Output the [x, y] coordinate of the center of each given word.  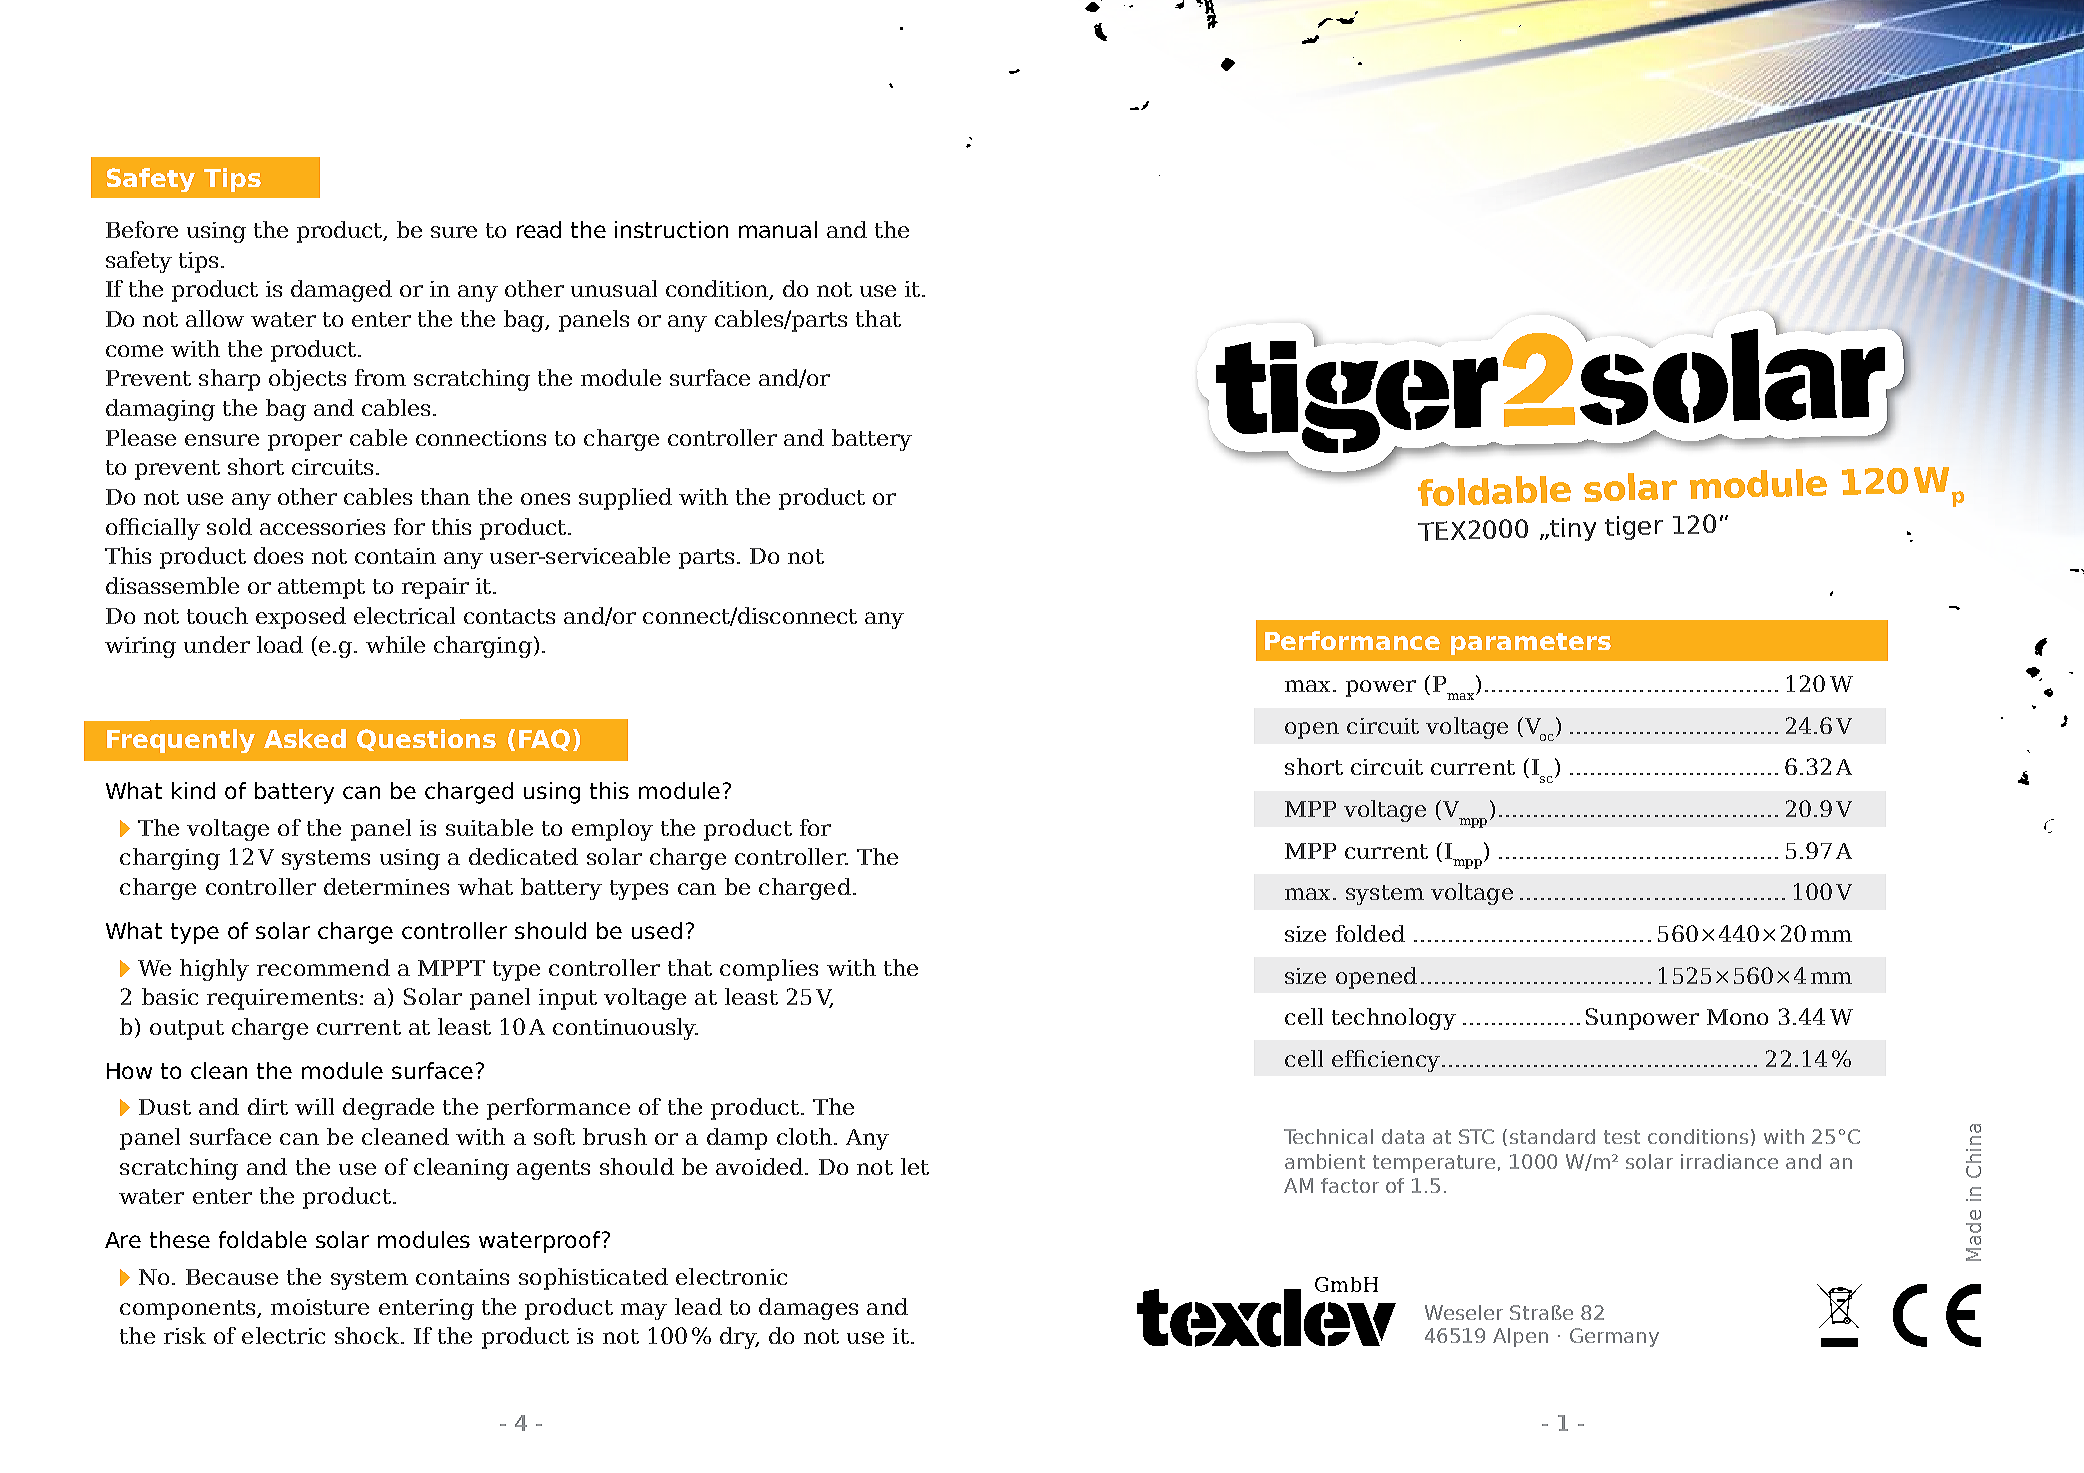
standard [1552, 1136]
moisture [320, 1307]
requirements [282, 999]
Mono [1737, 1017]
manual [778, 229]
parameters [1531, 644]
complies [769, 970]
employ [612, 830]
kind [193, 790]
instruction [671, 229]
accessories [322, 527]
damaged [341, 291]
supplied [625, 499]
